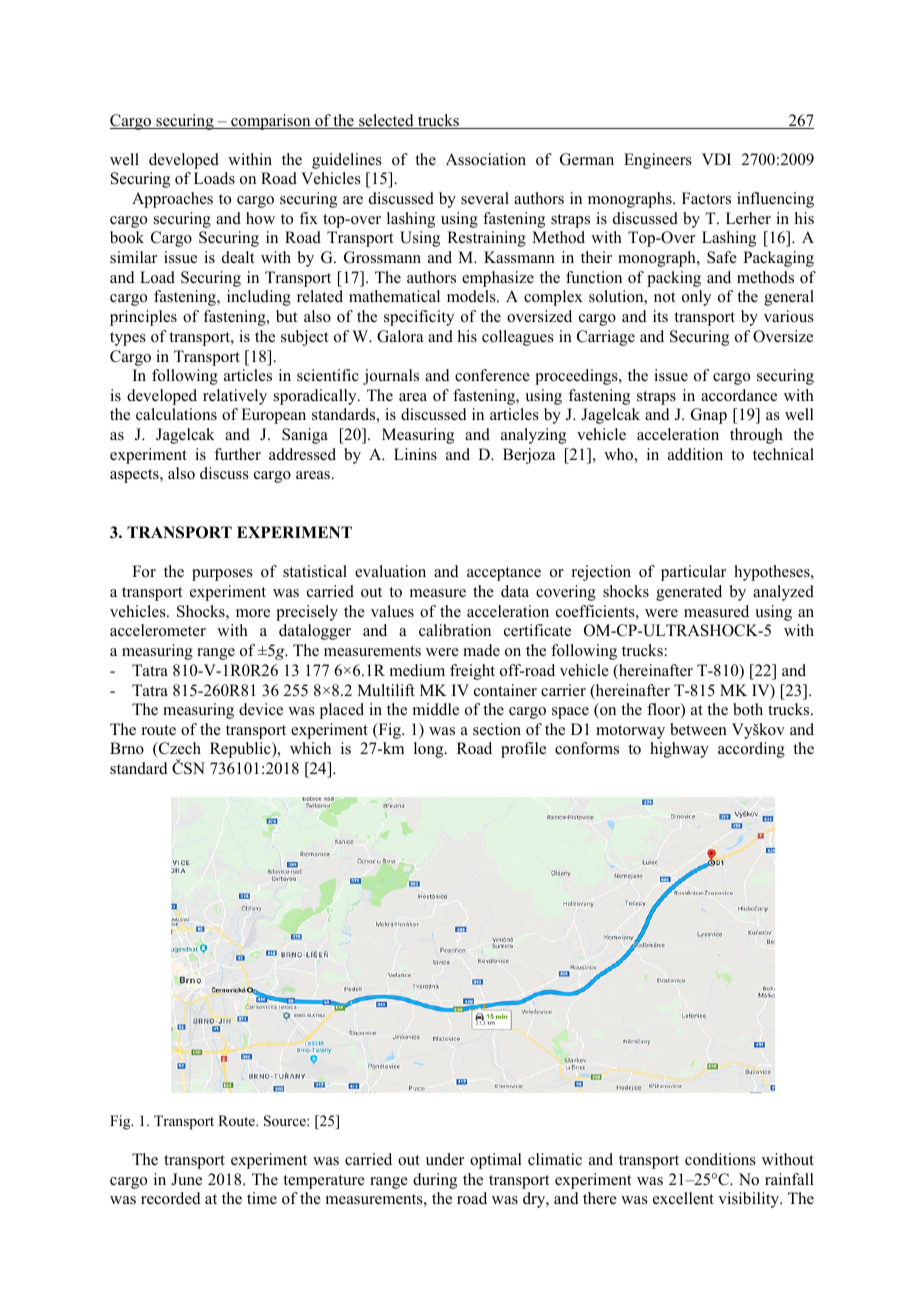 The image size is (924, 1308). Describe the element at coordinates (716, 159) in the screenshot. I see `VDI` at that location.
